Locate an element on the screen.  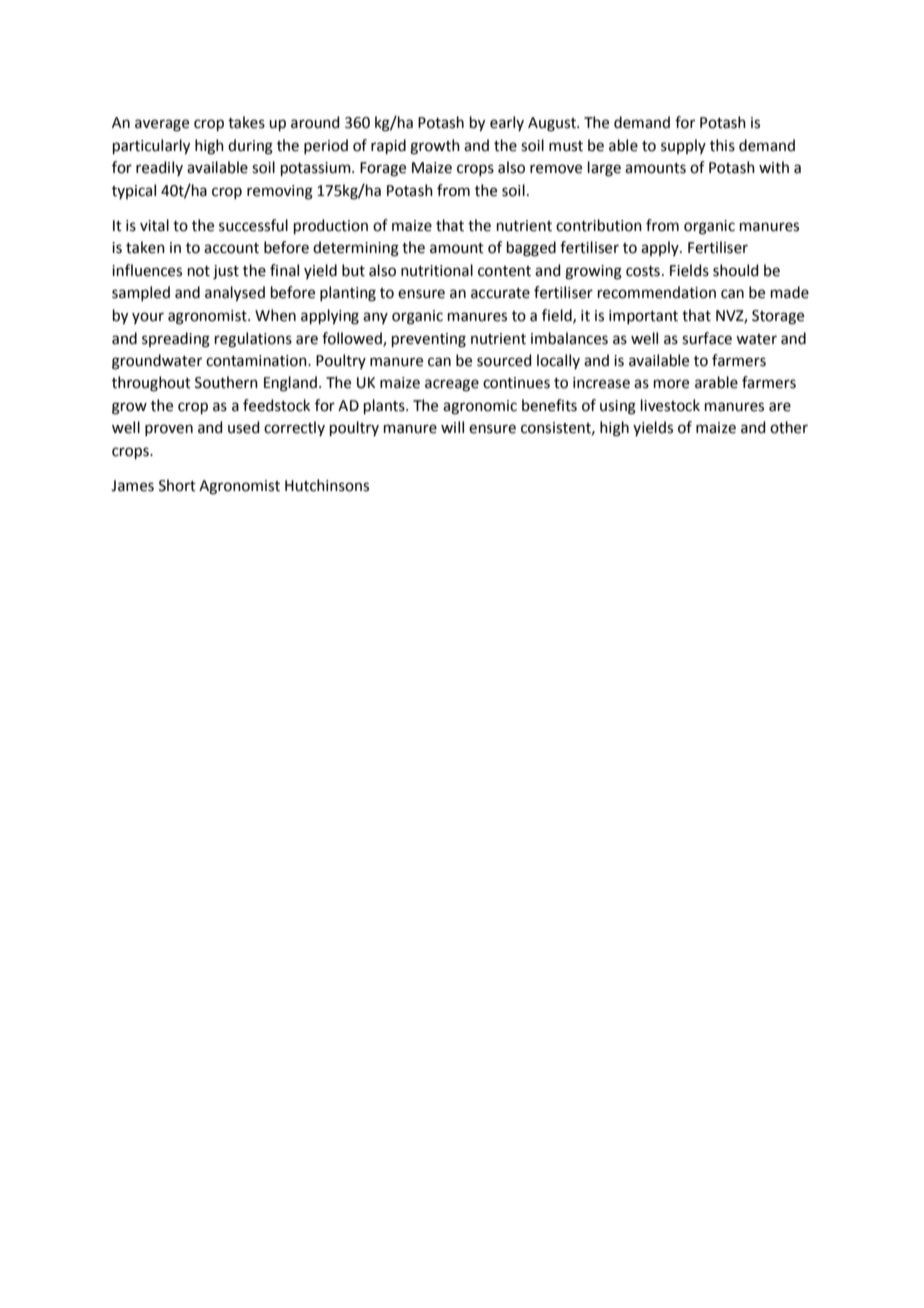
contamination is located at coordinates (257, 361).
